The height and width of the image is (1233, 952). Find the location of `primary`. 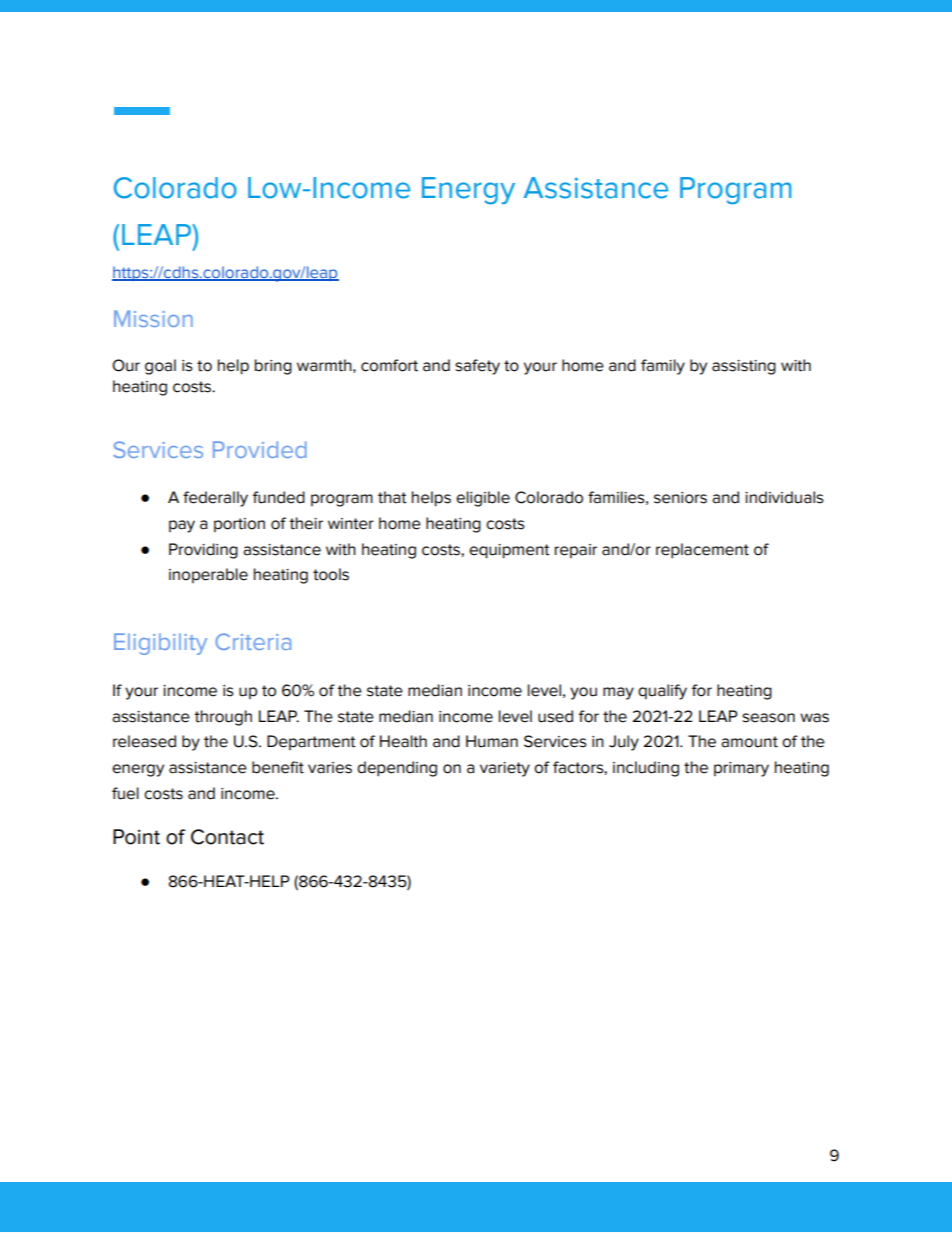

primary is located at coordinates (741, 769).
